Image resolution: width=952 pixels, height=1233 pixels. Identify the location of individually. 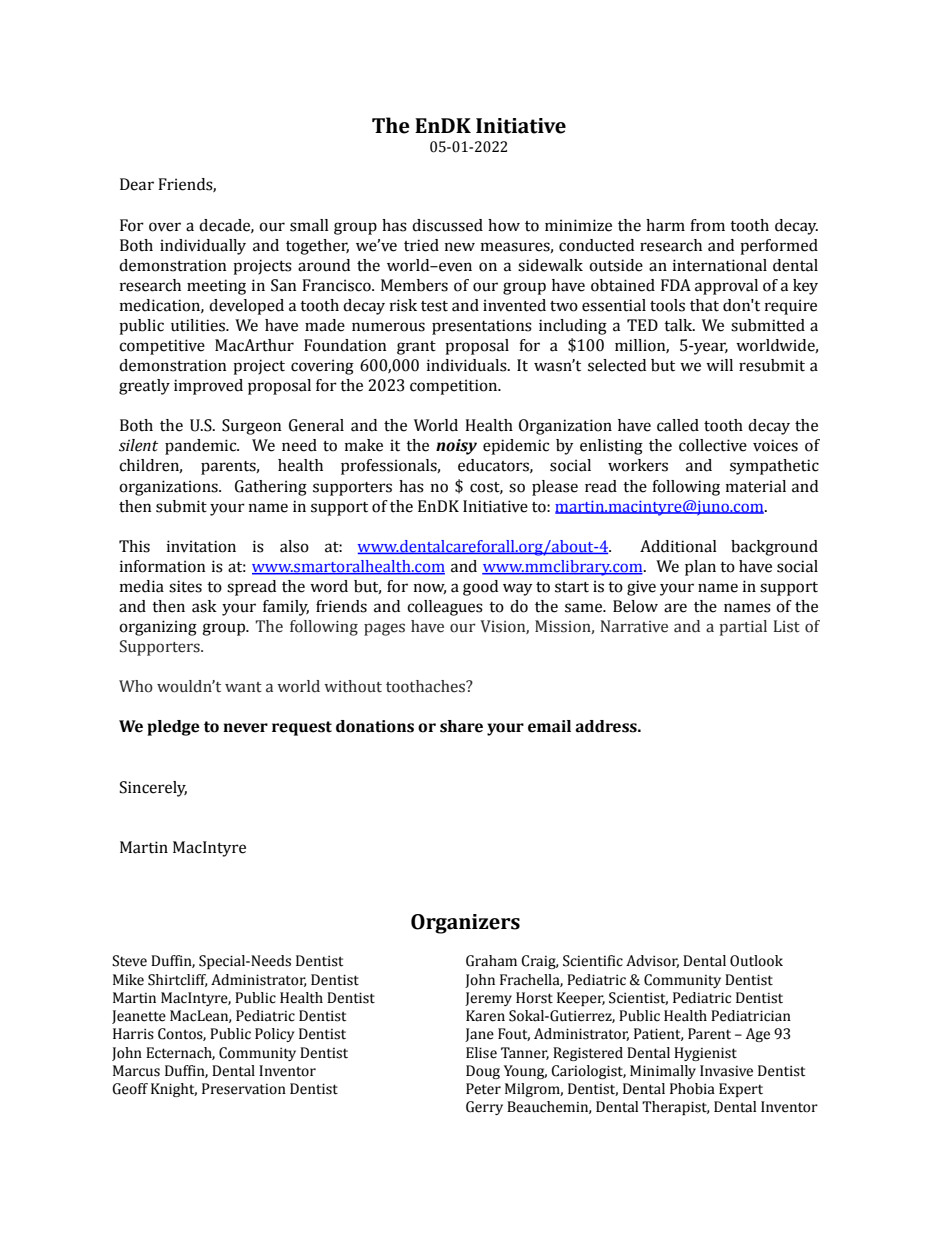
(203, 247).
